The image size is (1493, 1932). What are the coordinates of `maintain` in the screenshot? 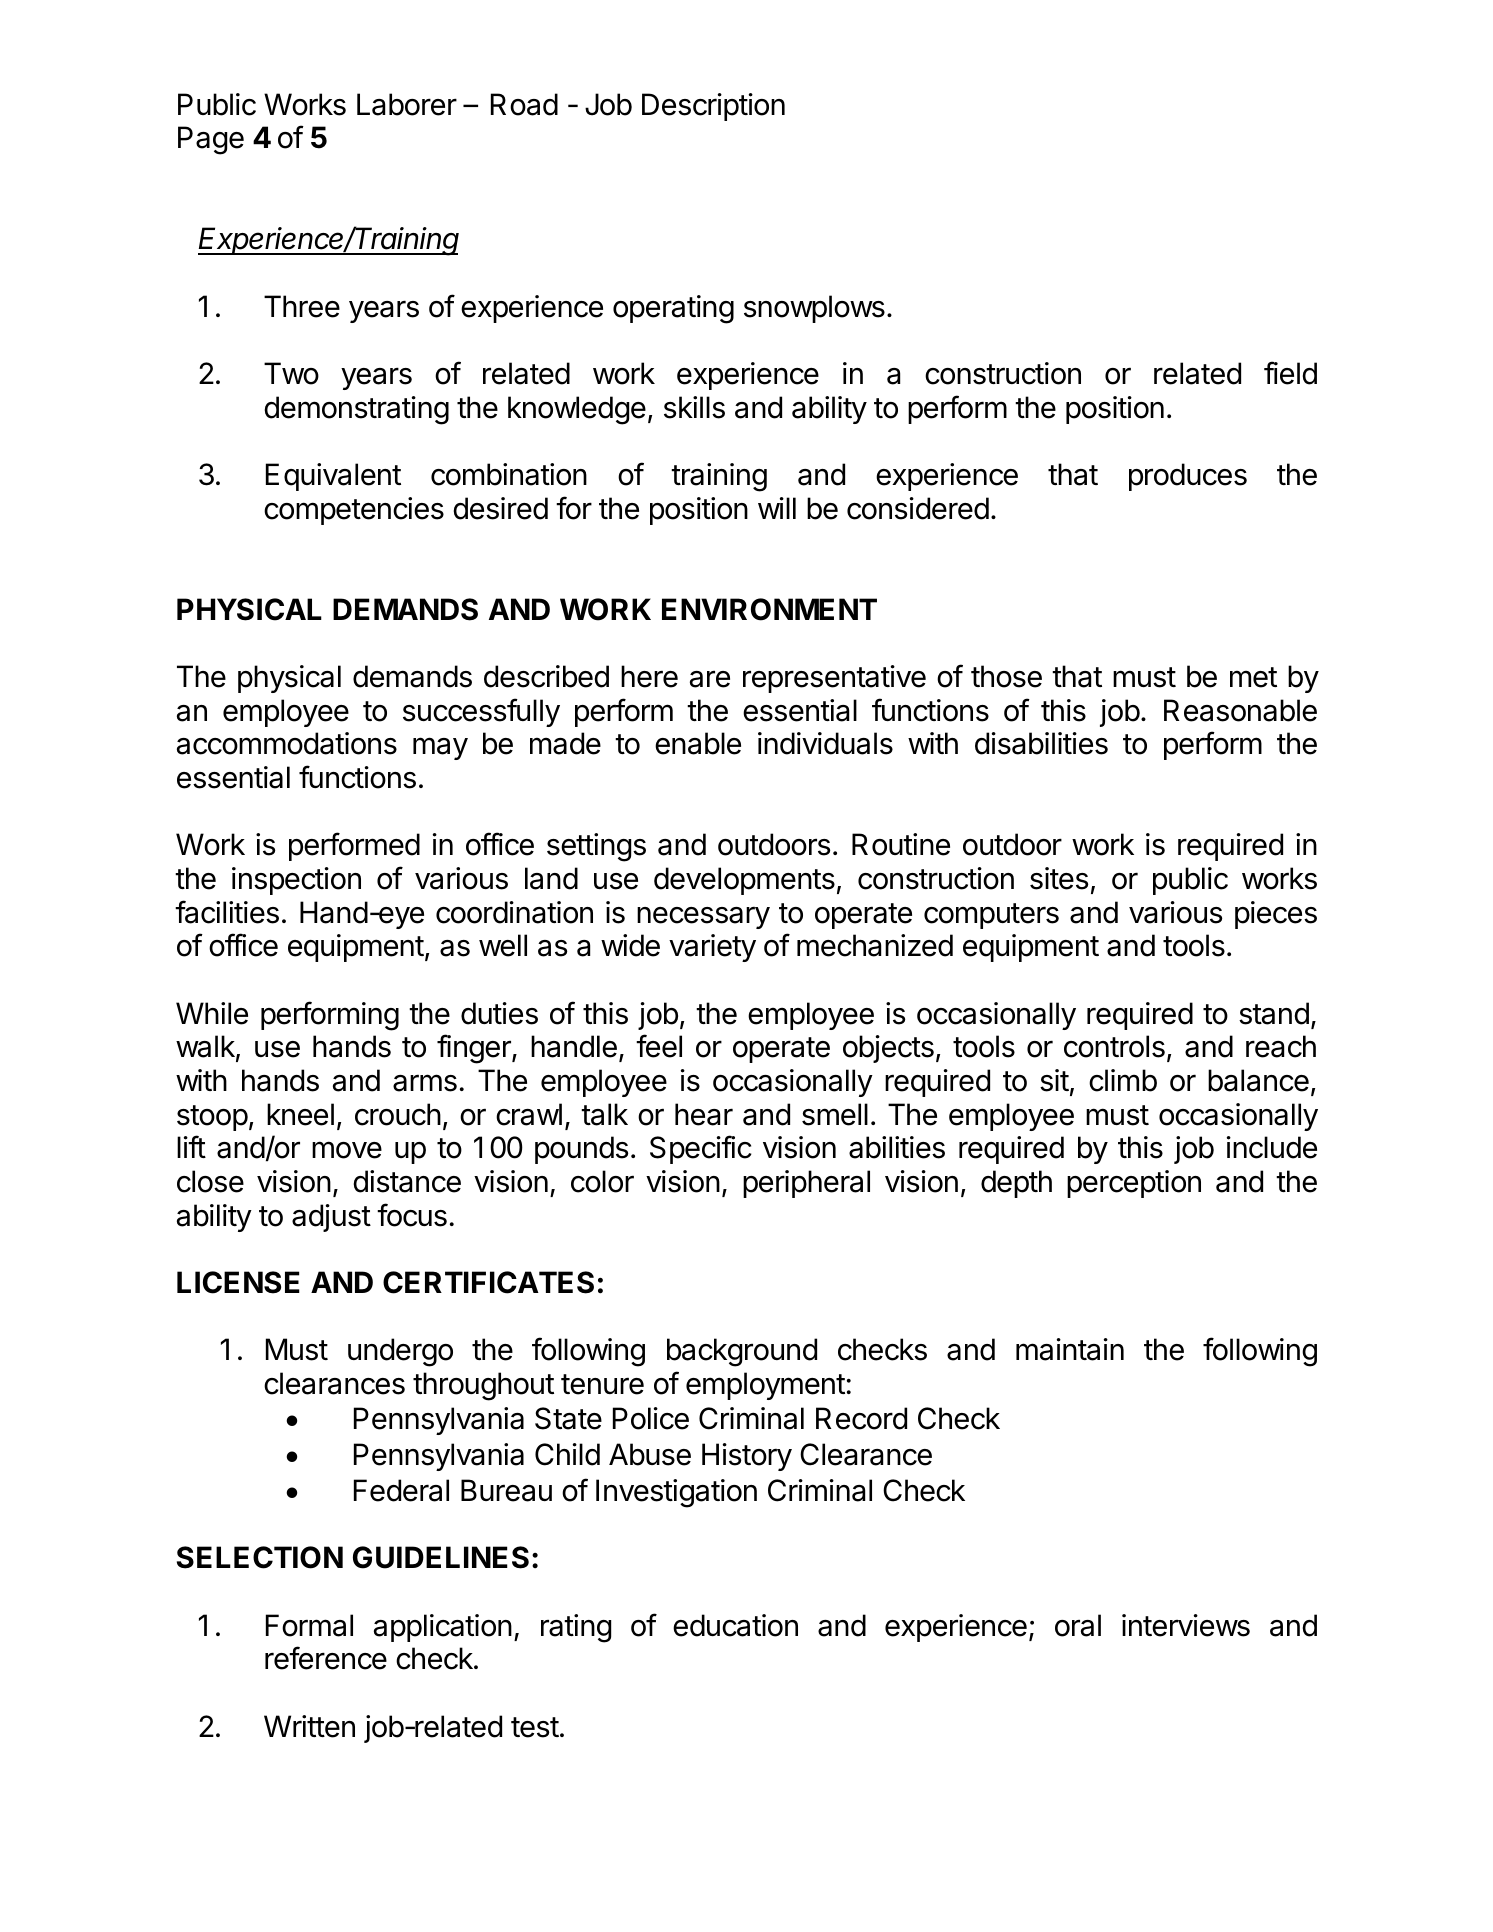 It's located at (1070, 1349).
